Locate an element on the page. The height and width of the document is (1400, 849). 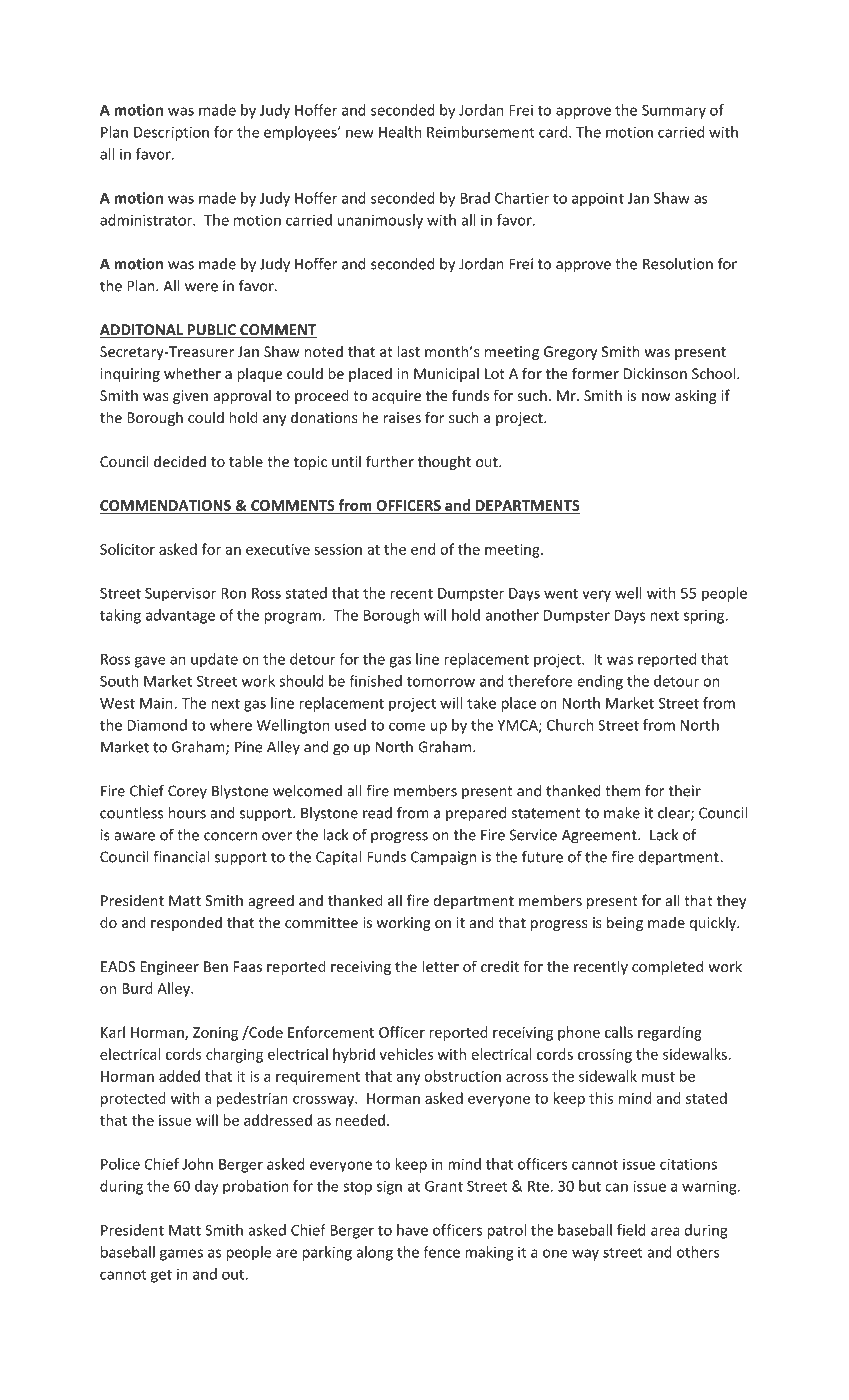
games is located at coordinates (181, 1255).
